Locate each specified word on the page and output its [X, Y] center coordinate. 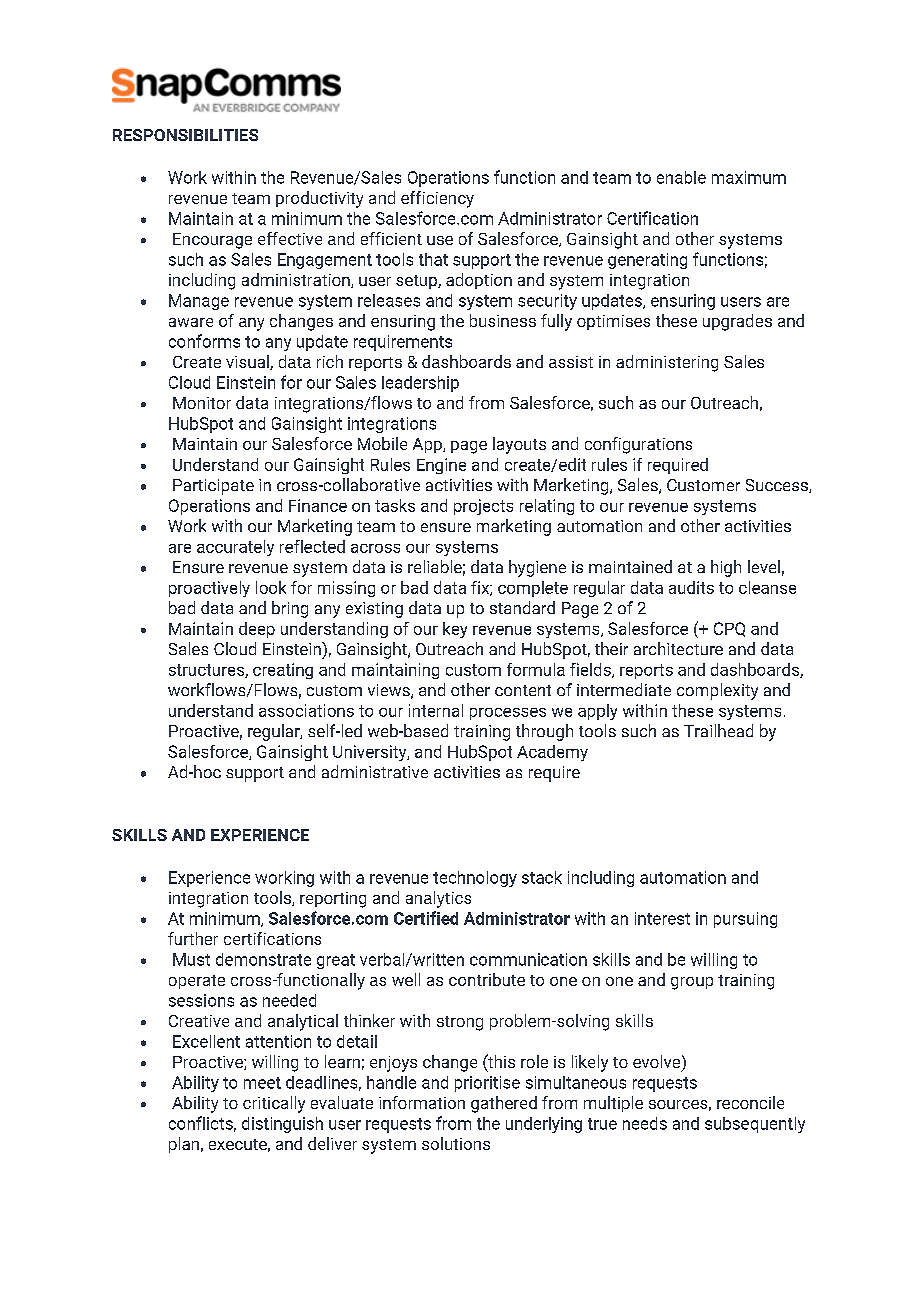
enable [681, 177]
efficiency [437, 199]
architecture [678, 648]
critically [274, 1104]
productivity [319, 199]
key [455, 630]
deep [257, 630]
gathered [504, 1104]
